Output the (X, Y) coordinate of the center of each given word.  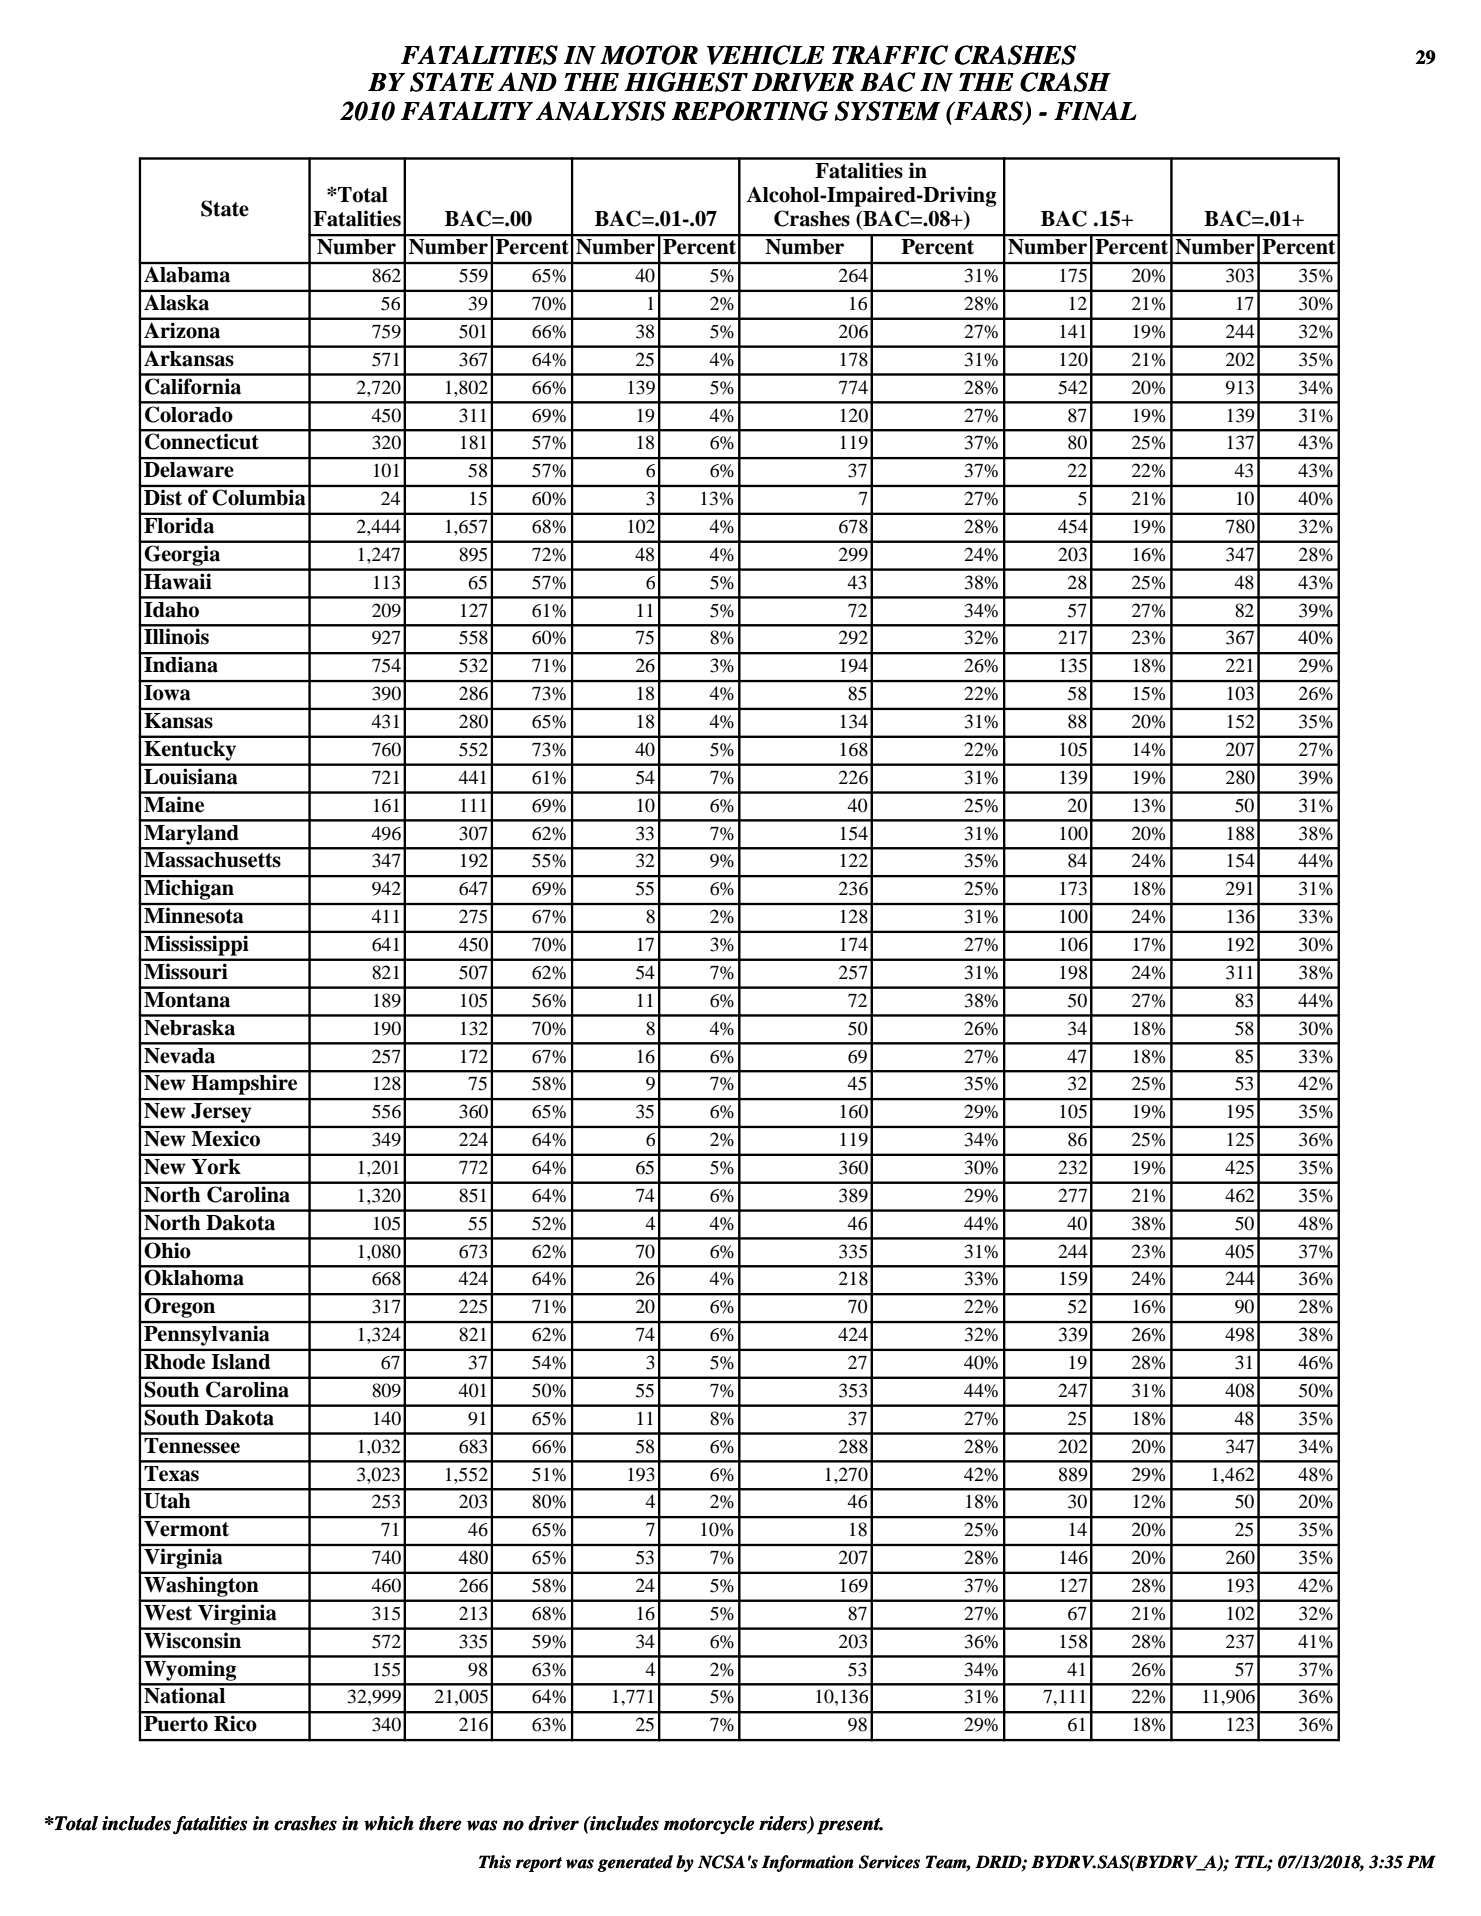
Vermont (186, 1528)
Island (240, 1362)
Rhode (174, 1362)
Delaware (189, 469)
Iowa (167, 693)
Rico (235, 1723)
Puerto (176, 1723)
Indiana (181, 664)
